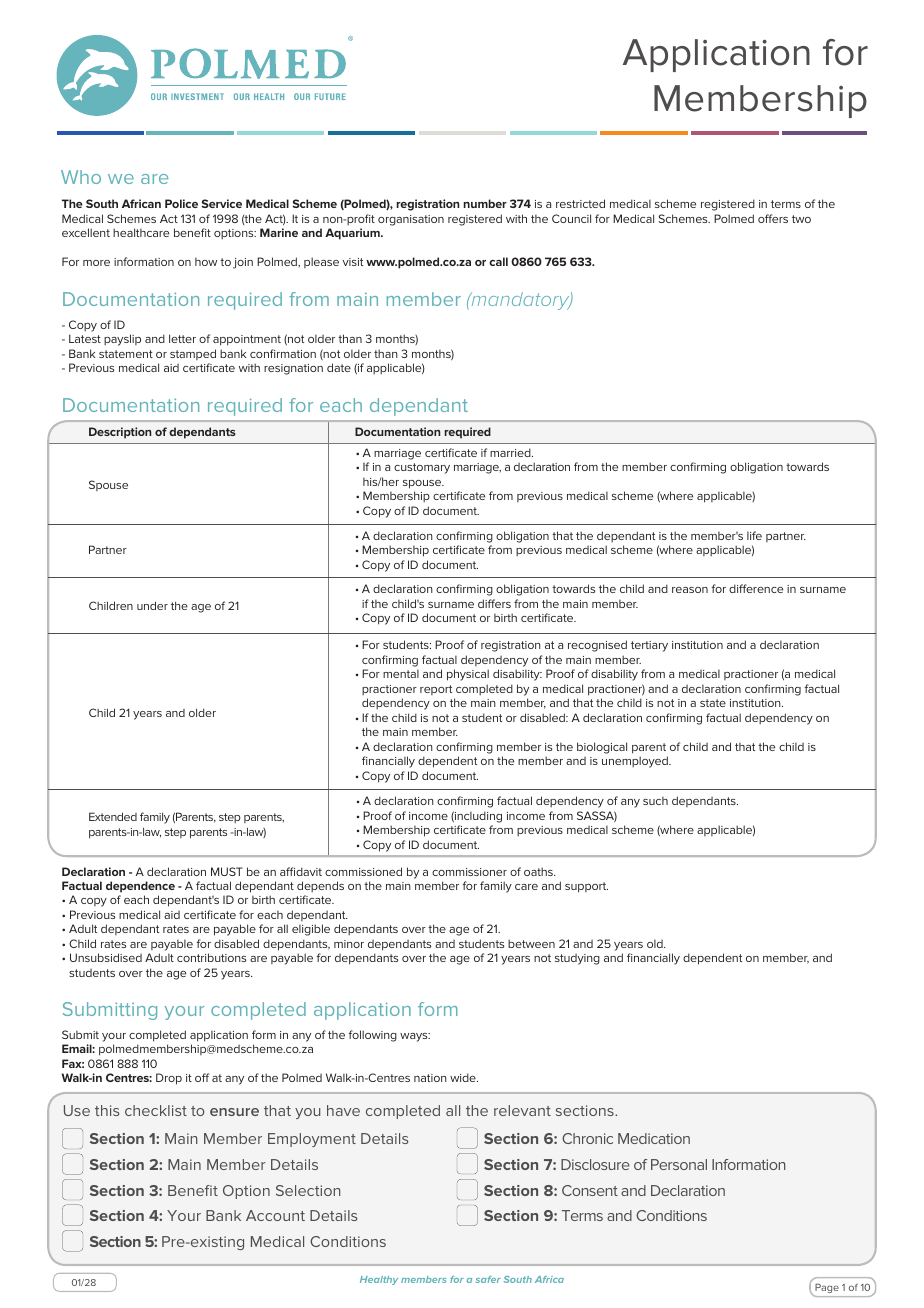 The height and width of the image is (1308, 924). I want to click on two, so click(801, 219).
